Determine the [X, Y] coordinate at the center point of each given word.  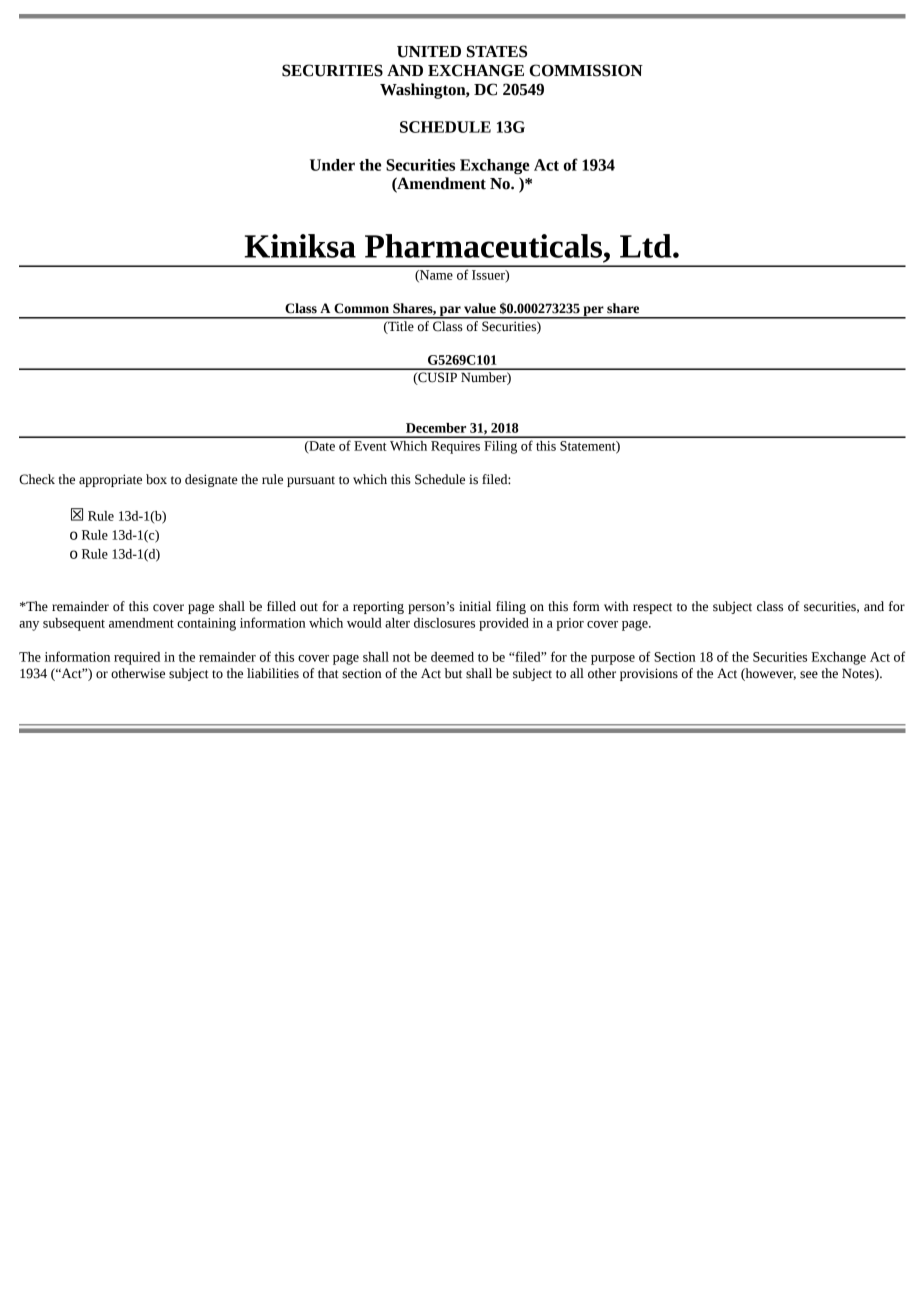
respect [652, 608]
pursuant [311, 481]
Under [332, 165]
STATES [497, 51]
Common [361, 308]
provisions [649, 674]
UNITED [429, 52]
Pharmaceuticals [483, 246]
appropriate [110, 480]
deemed [452, 657]
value [480, 308]
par [450, 312]
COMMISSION [586, 70]
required [137, 658]
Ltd [647, 246]
